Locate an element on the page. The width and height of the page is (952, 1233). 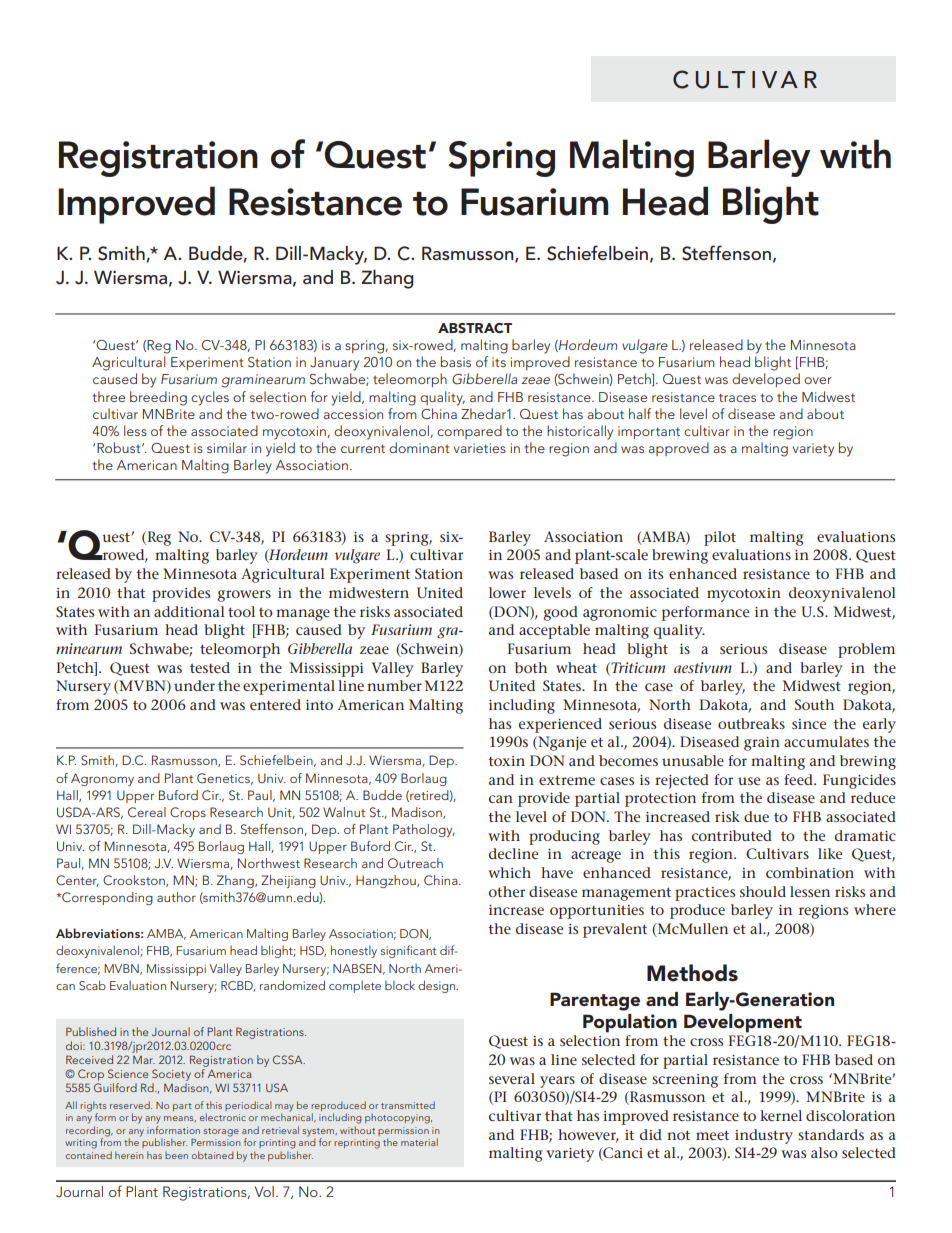
breeding is located at coordinates (158, 398).
